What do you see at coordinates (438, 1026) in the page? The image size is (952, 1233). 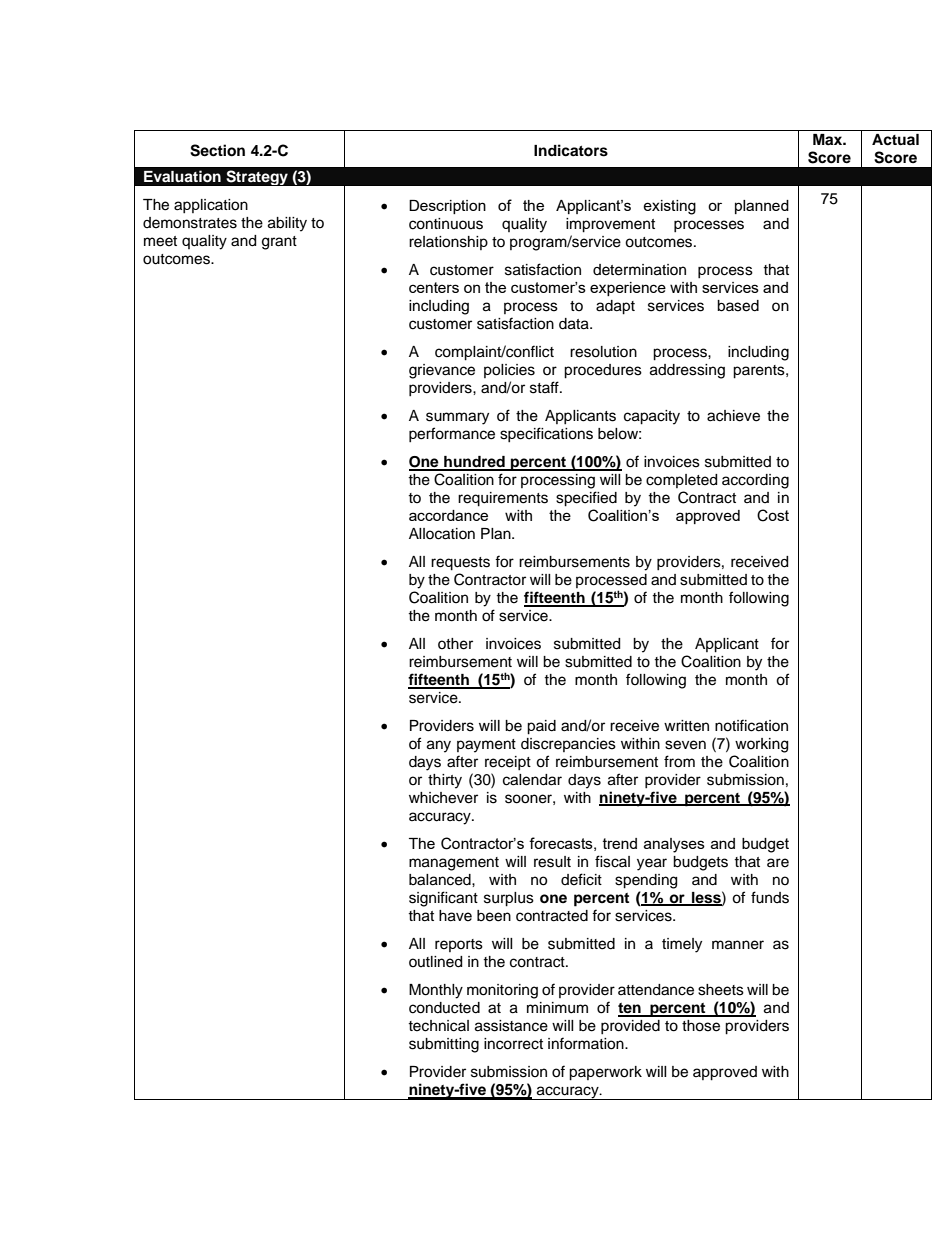 I see `technical` at bounding box center [438, 1026].
